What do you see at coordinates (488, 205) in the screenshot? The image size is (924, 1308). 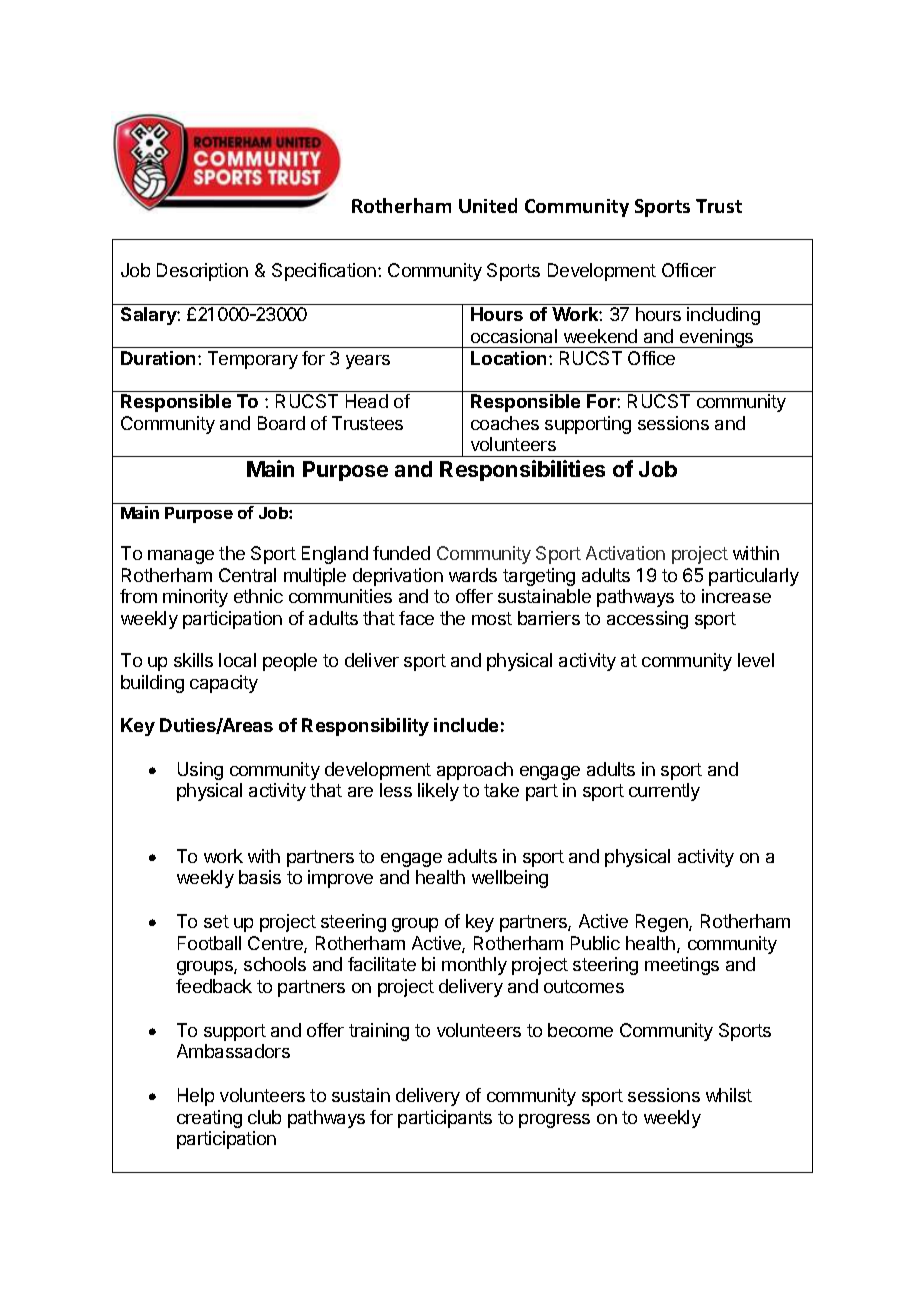 I see `United` at bounding box center [488, 205].
